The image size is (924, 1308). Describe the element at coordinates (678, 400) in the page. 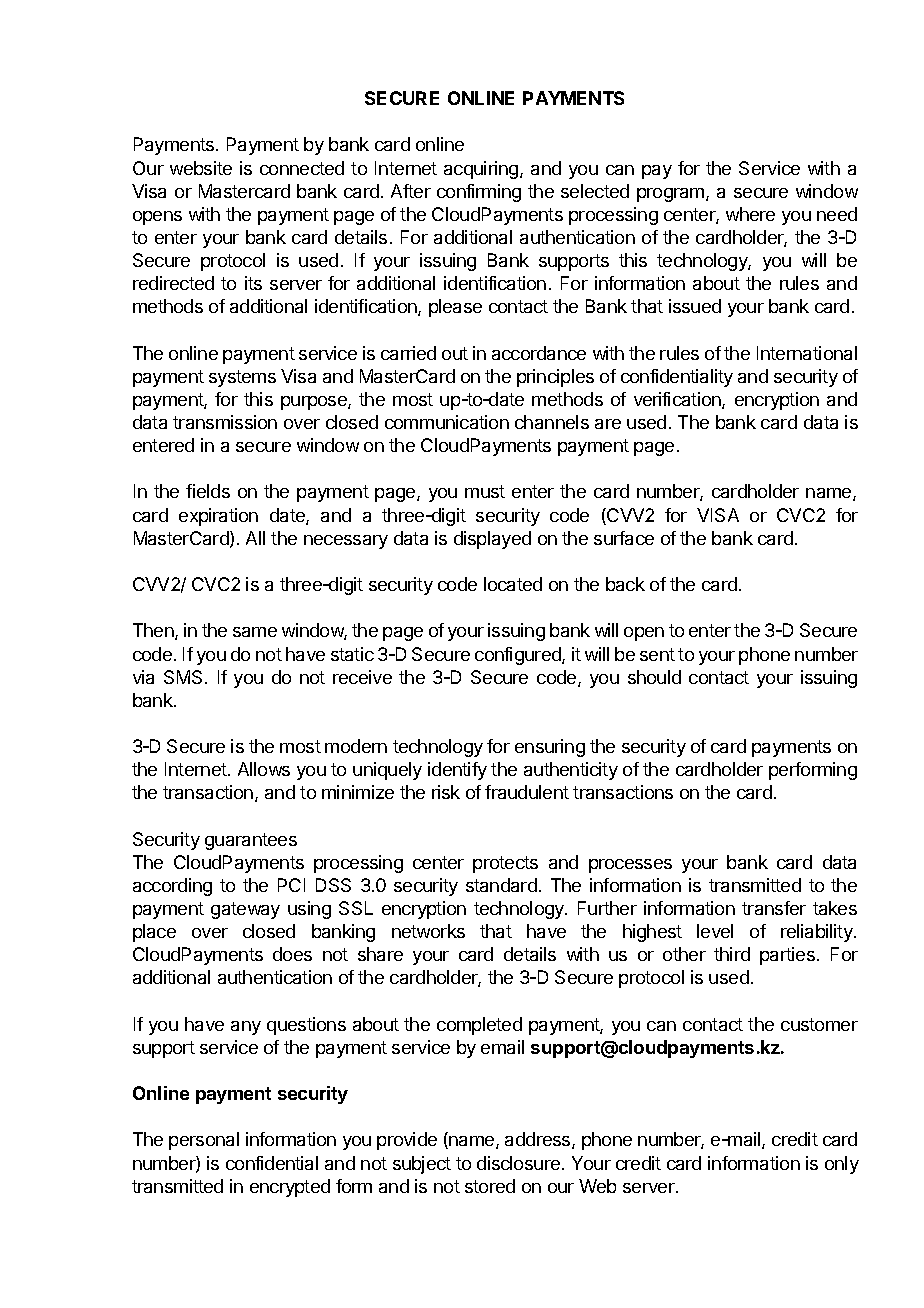

I see `verification` at that location.
